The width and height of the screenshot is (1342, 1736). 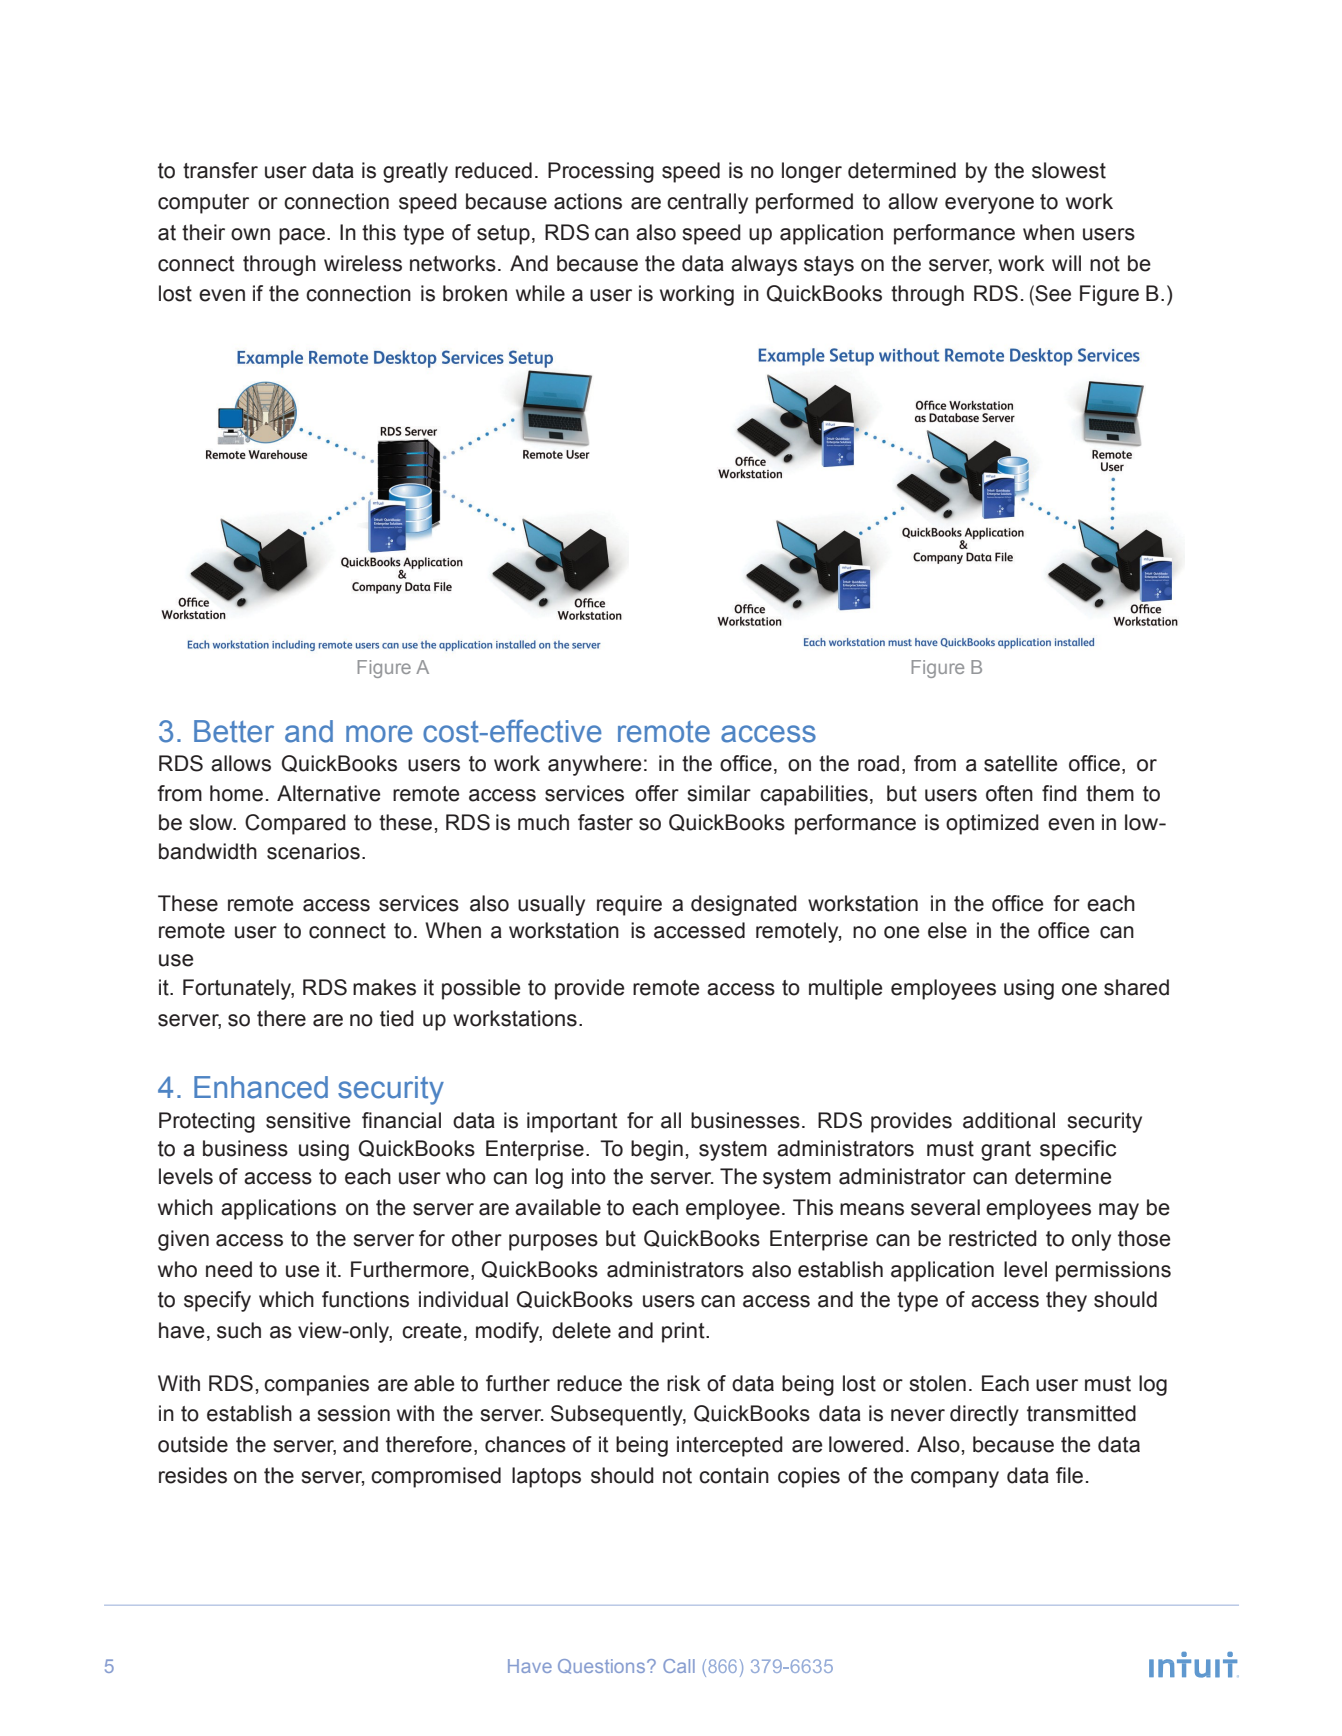 I want to click on everyone, so click(x=989, y=205).
